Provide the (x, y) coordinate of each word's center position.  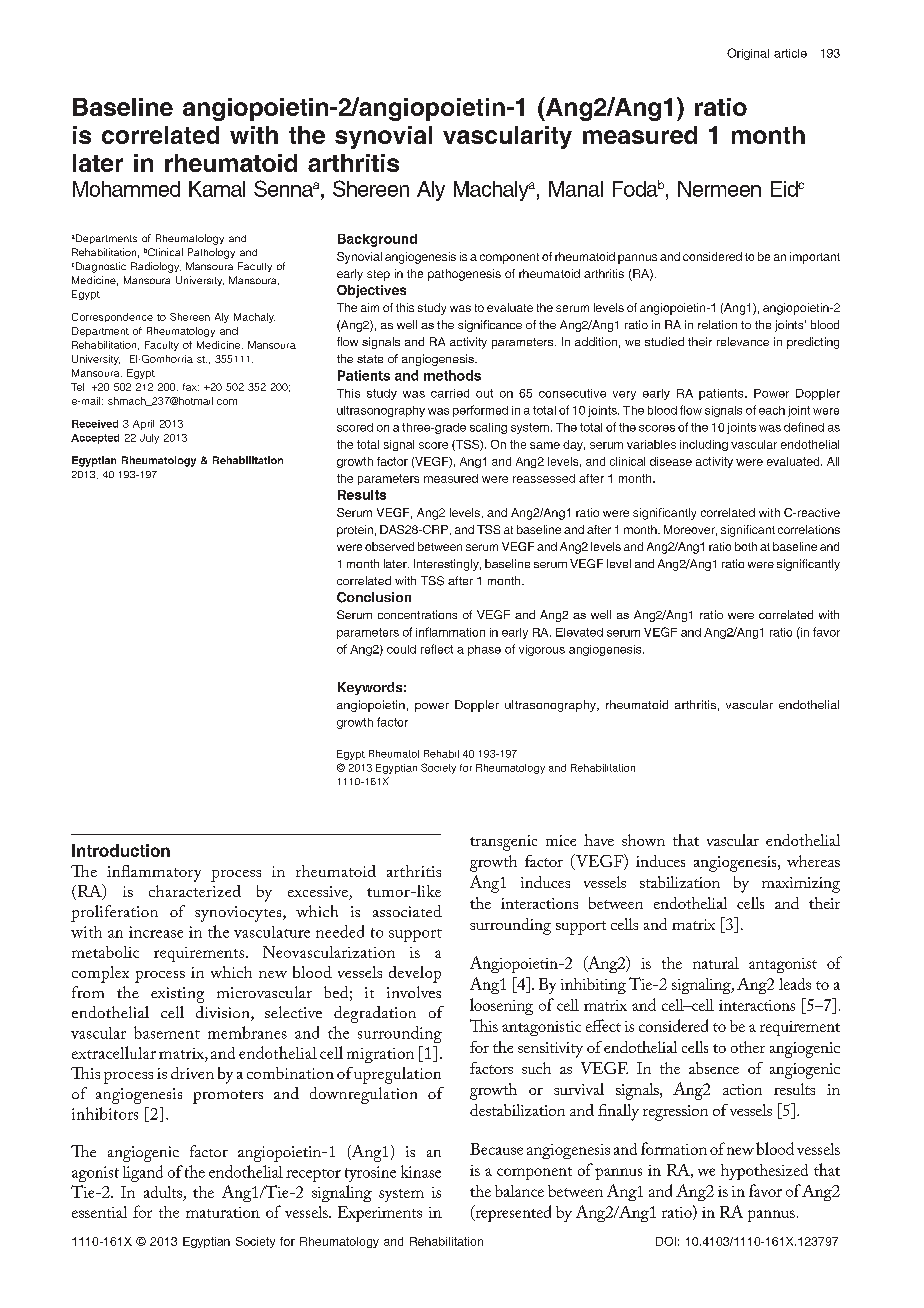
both (746, 546)
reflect (437, 649)
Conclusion (374, 597)
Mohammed (126, 189)
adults (163, 1192)
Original (748, 54)
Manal (576, 189)
